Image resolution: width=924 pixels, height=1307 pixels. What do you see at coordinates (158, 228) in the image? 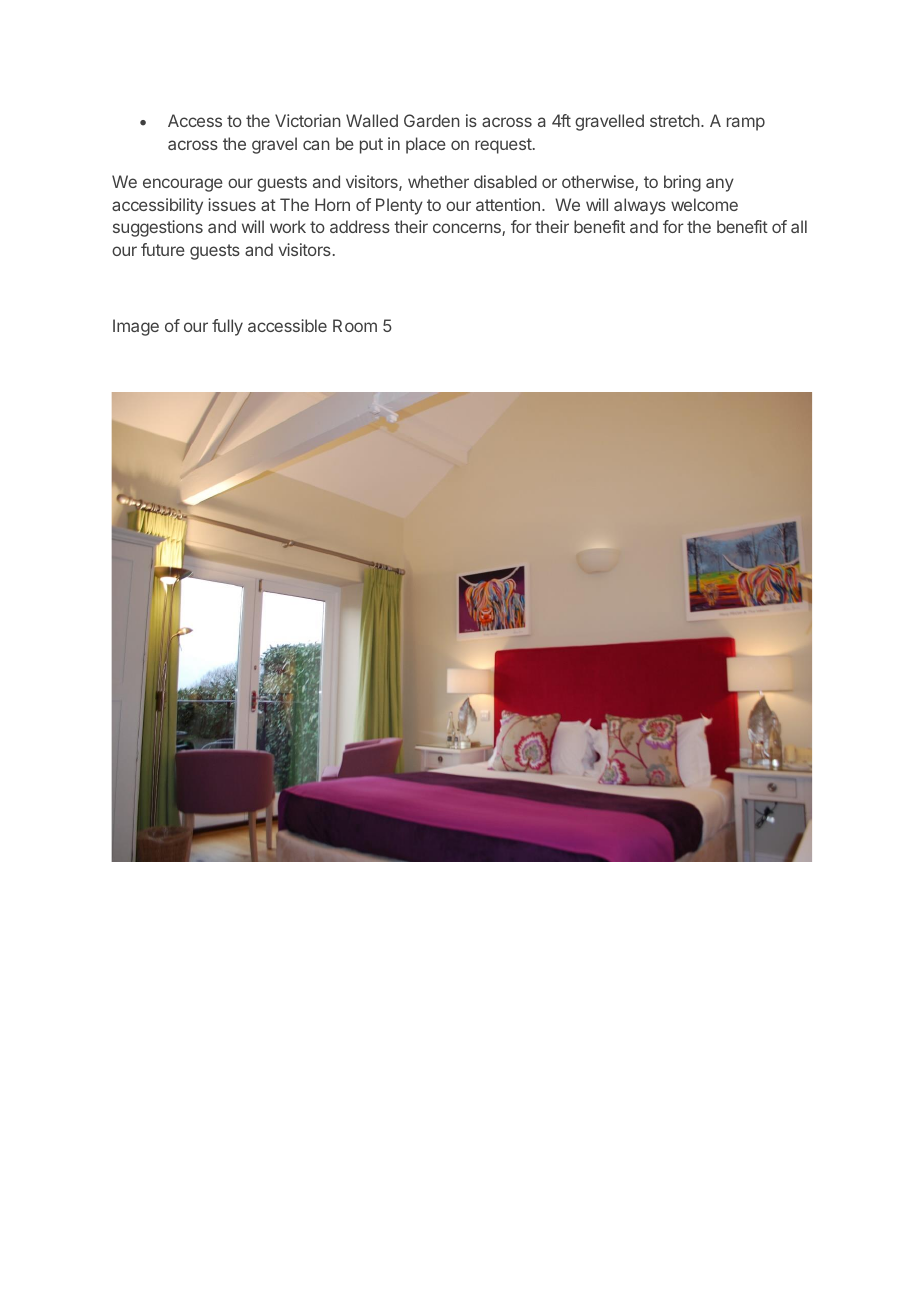
I see `suggestions` at bounding box center [158, 228].
